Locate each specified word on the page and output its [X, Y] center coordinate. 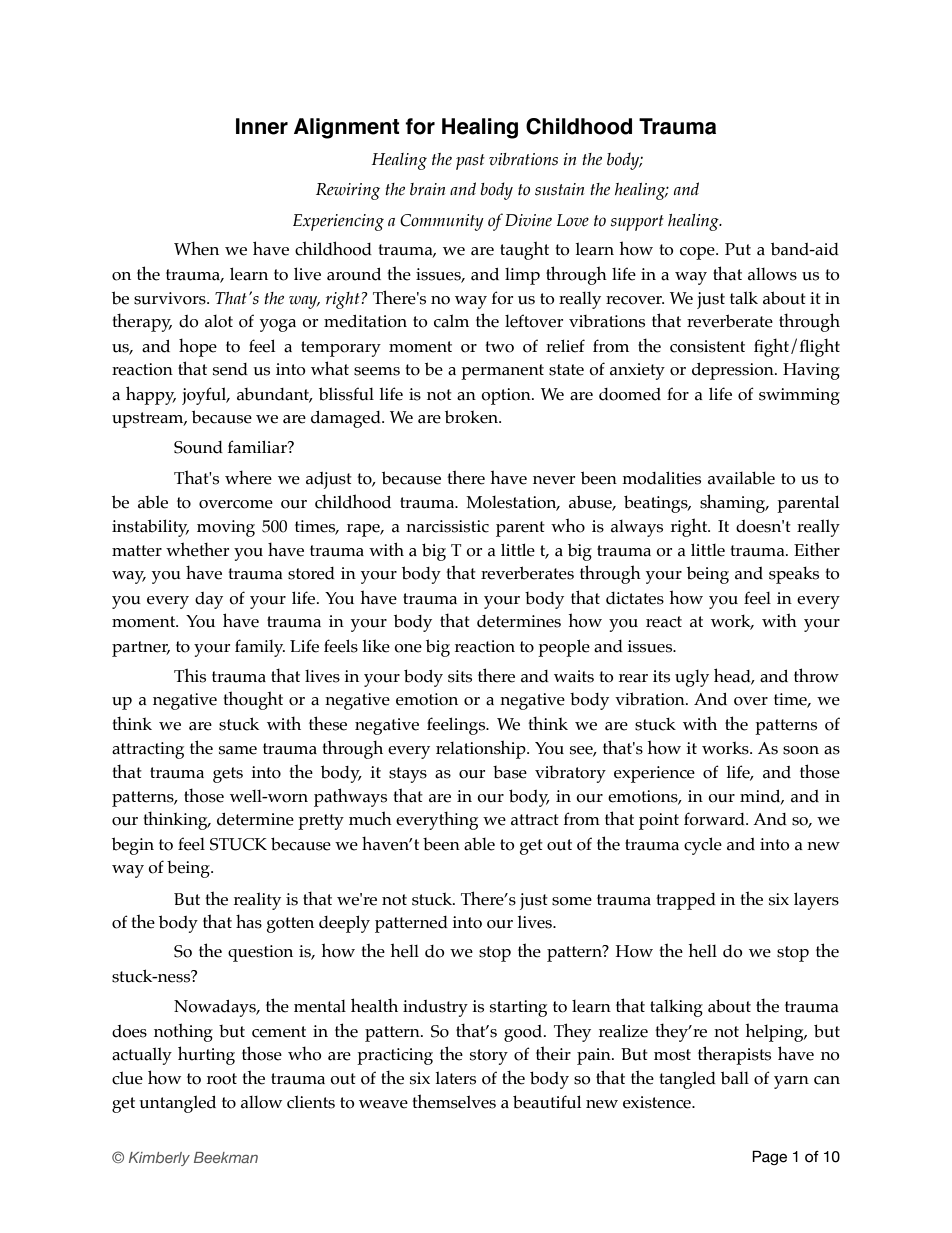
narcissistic [447, 526]
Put [738, 249]
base [510, 772]
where [248, 477]
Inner [262, 126]
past [470, 162]
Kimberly [159, 1159]
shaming [734, 503]
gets [228, 775]
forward [715, 819]
